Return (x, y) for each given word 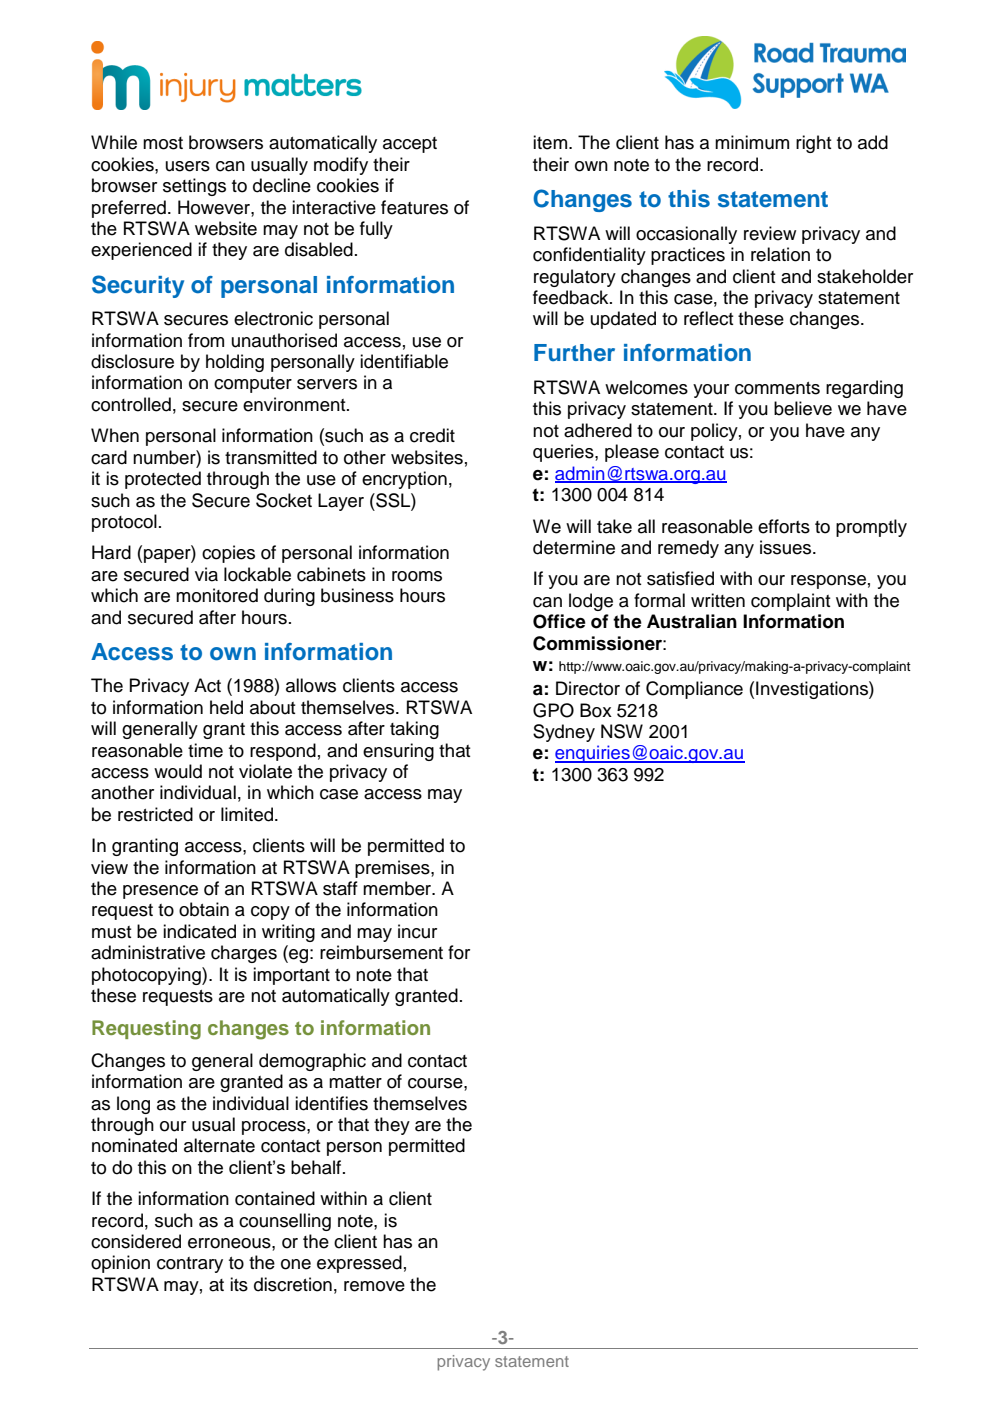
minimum (752, 142)
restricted (155, 814)
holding (235, 363)
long (133, 1105)
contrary (190, 1265)
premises (393, 869)
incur (417, 931)
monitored (217, 595)
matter (355, 1082)
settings (194, 187)
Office (559, 621)
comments (777, 388)
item (550, 142)
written (718, 600)
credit (432, 435)
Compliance (694, 690)
